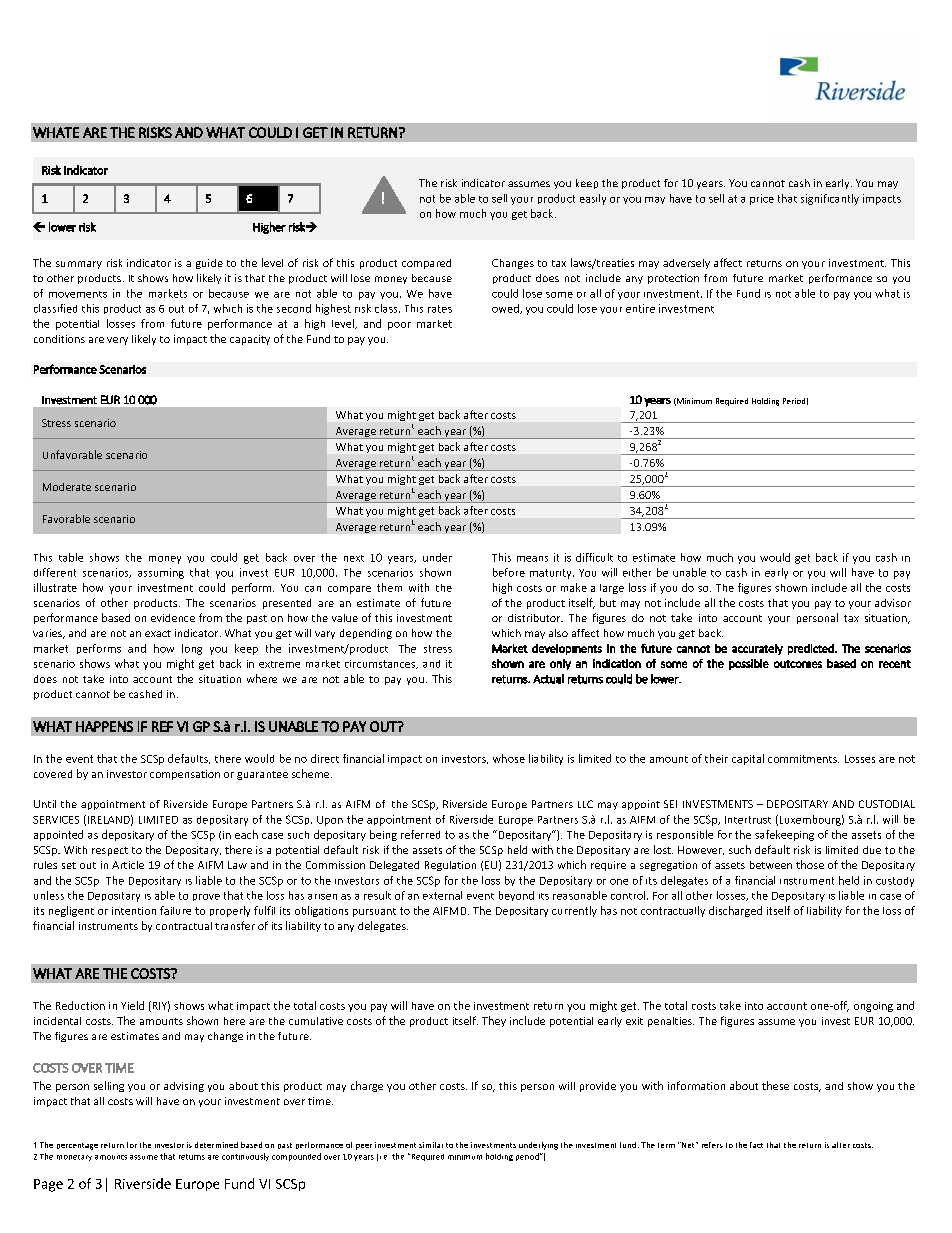 The width and height of the document is (952, 1233). What do you see at coordinates (104, 726) in the document?
I see `HAPPENS` at bounding box center [104, 726].
